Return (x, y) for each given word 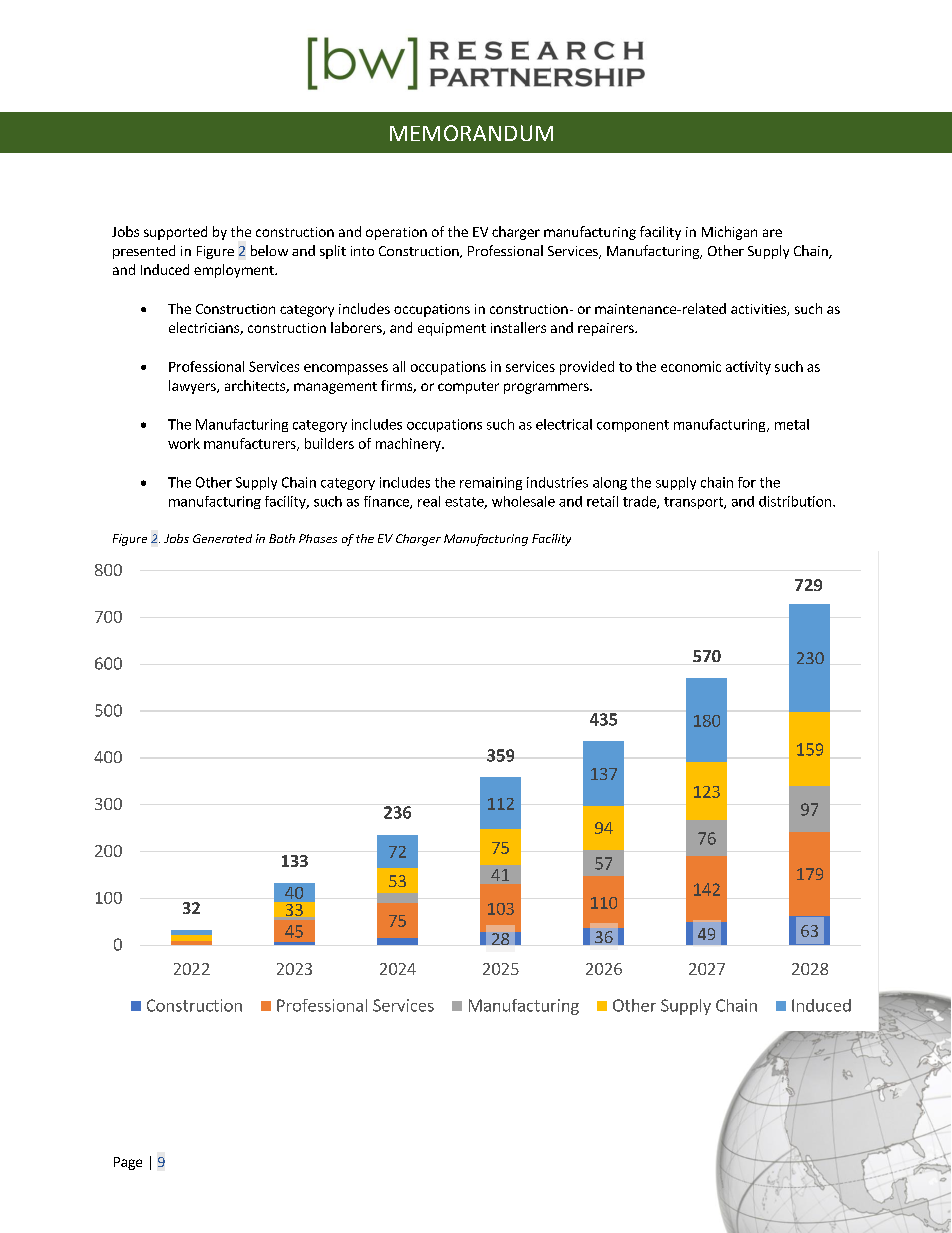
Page (128, 1163)
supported (175, 233)
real (429, 501)
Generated (222, 538)
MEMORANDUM (471, 133)
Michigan (729, 233)
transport (694, 503)
